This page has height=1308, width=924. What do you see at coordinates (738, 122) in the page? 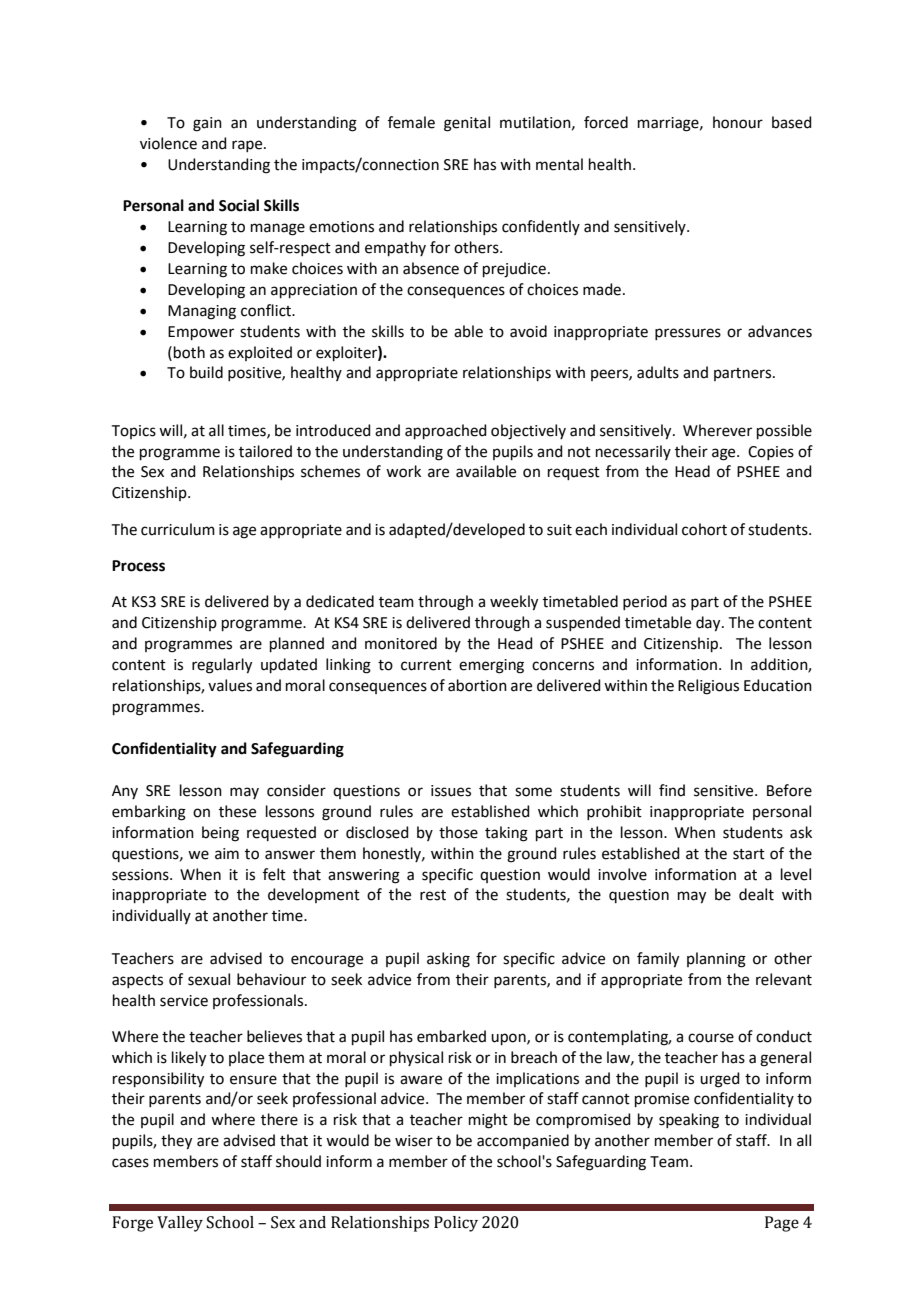
I see `honour` at bounding box center [738, 122].
